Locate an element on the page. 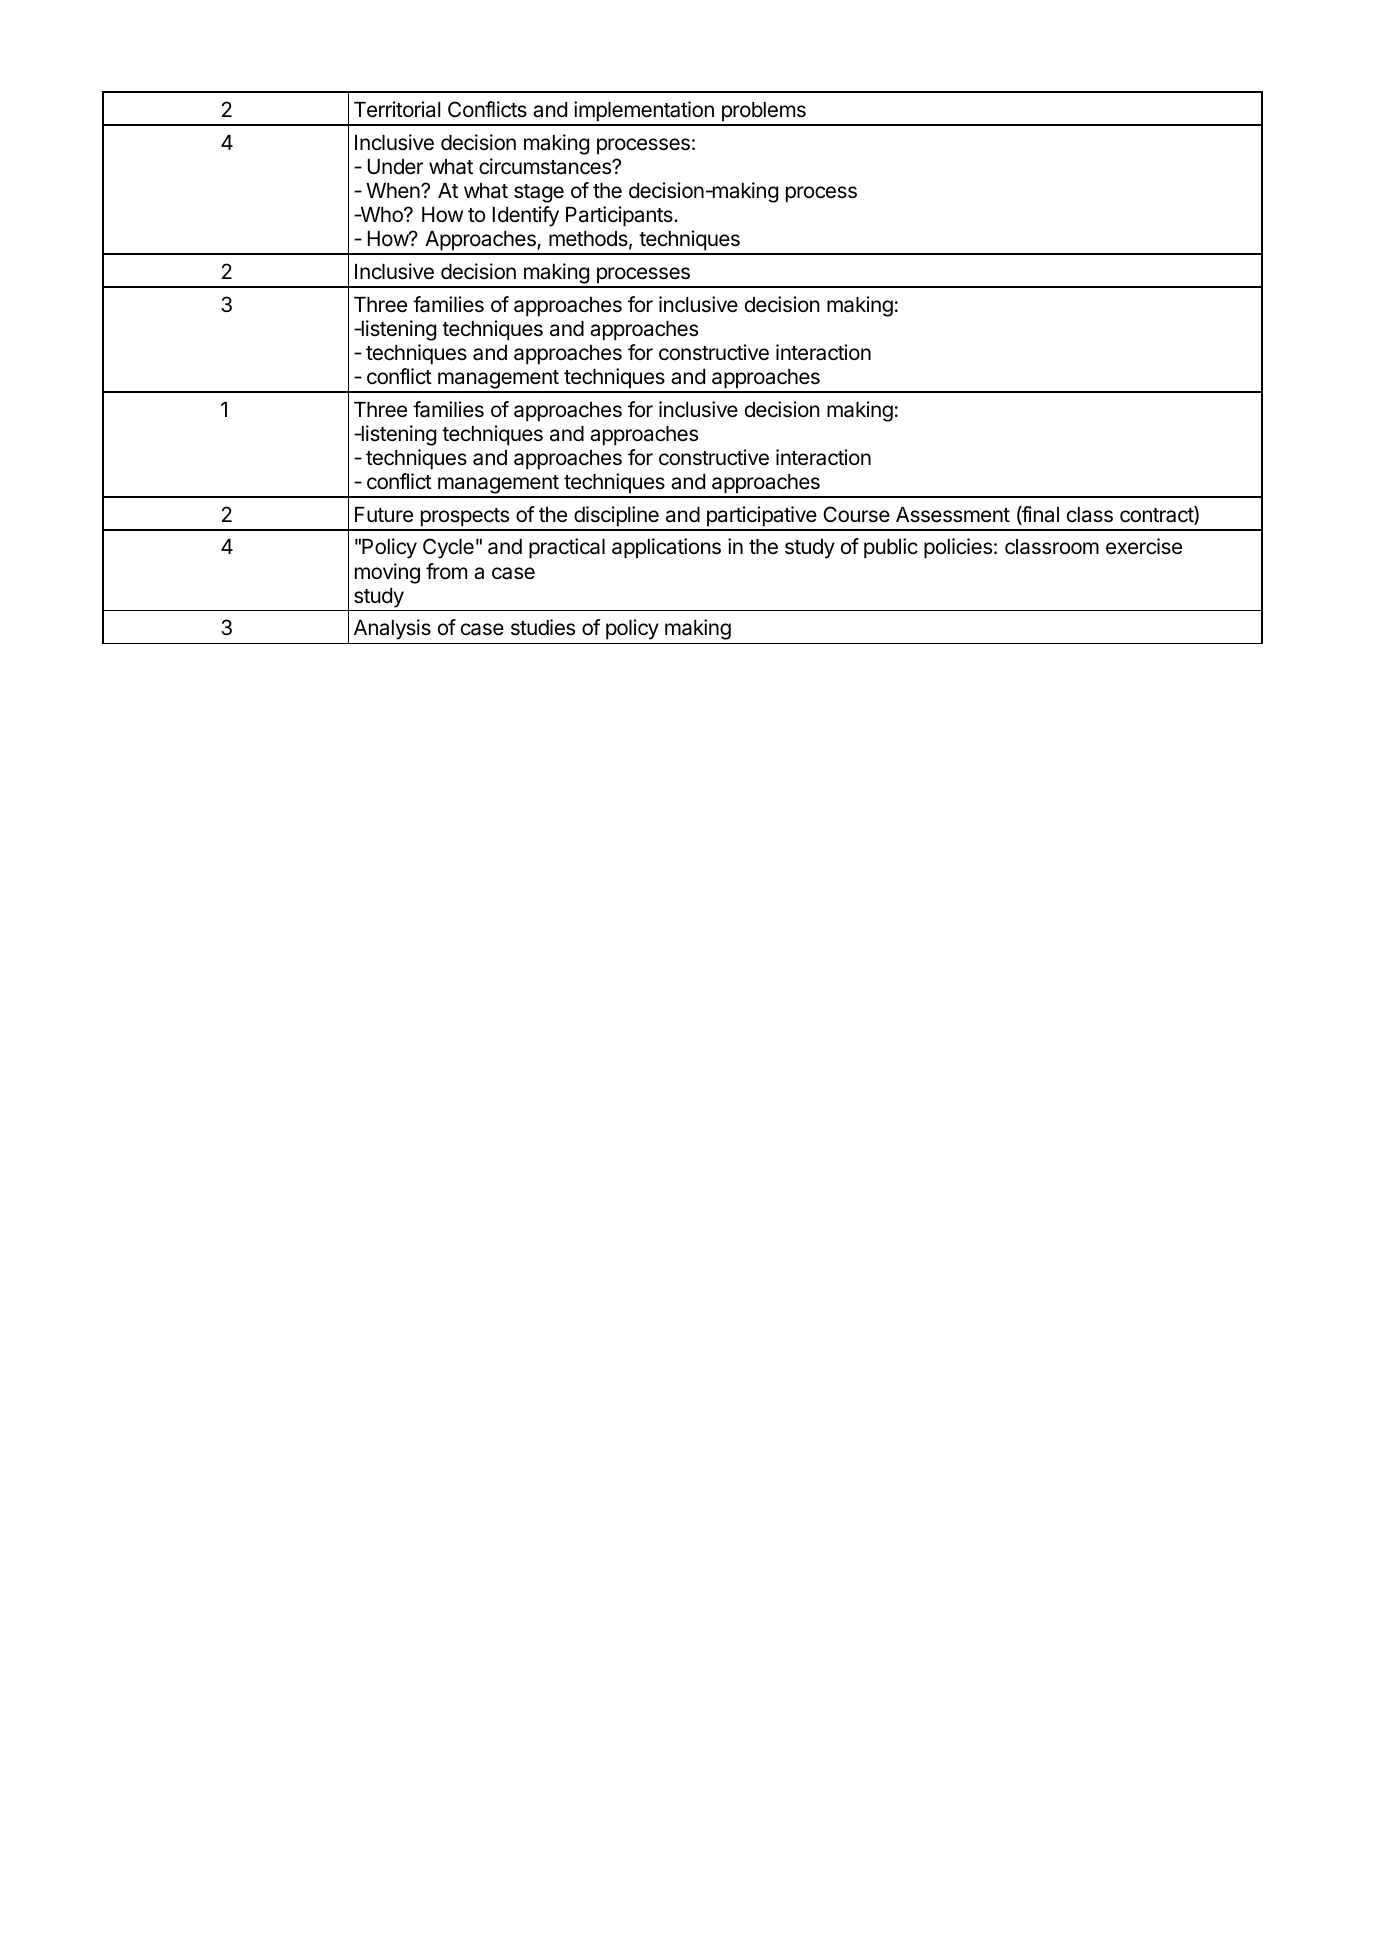  studies is located at coordinates (543, 627).
